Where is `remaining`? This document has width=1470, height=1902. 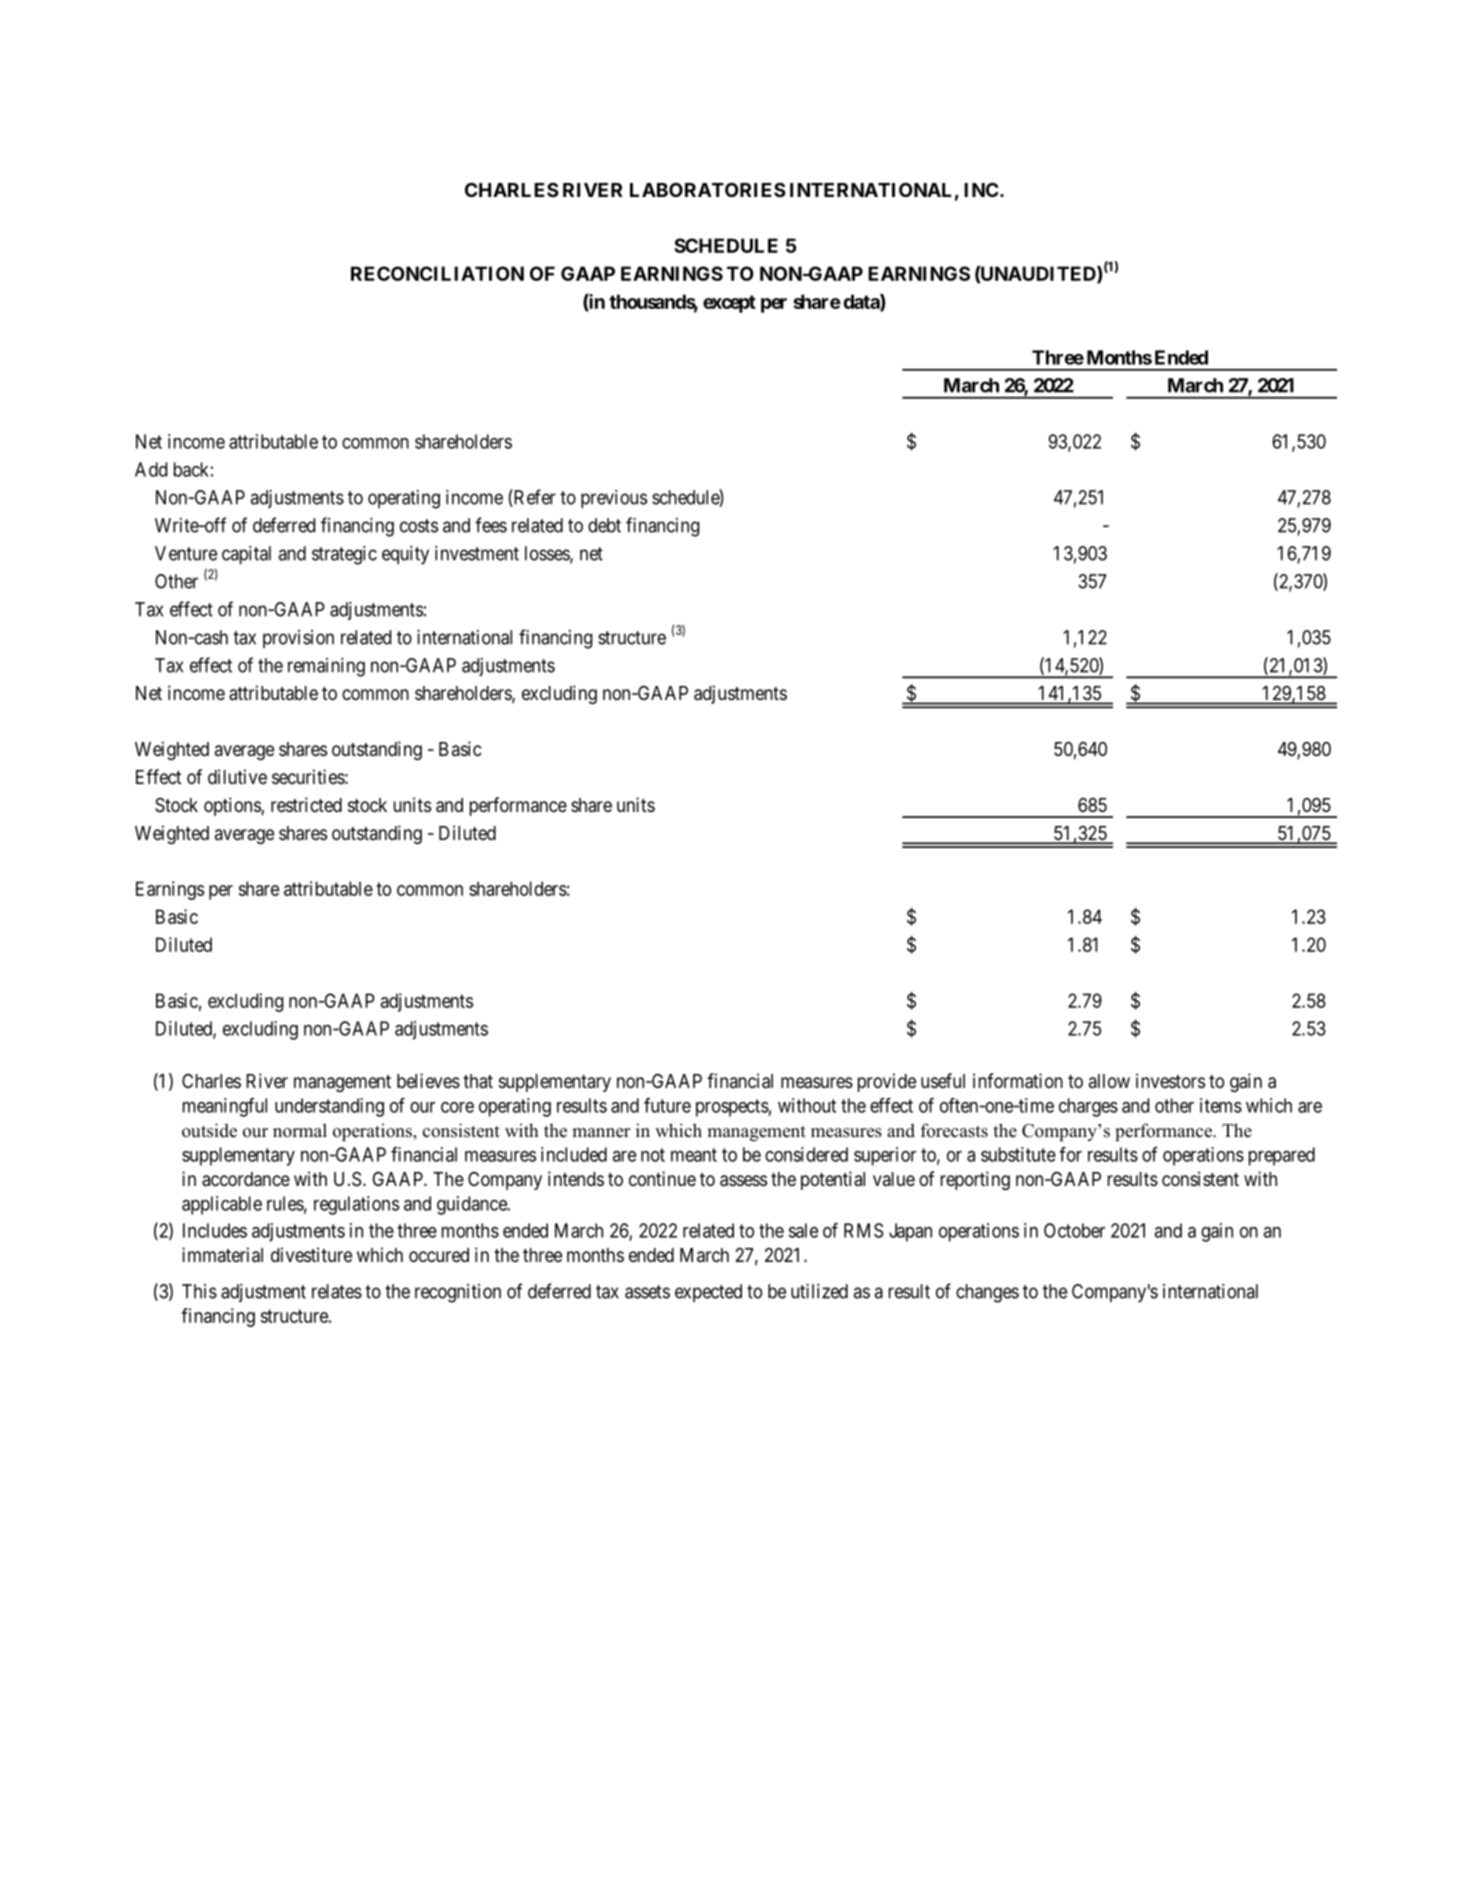
remaining is located at coordinates (326, 667).
